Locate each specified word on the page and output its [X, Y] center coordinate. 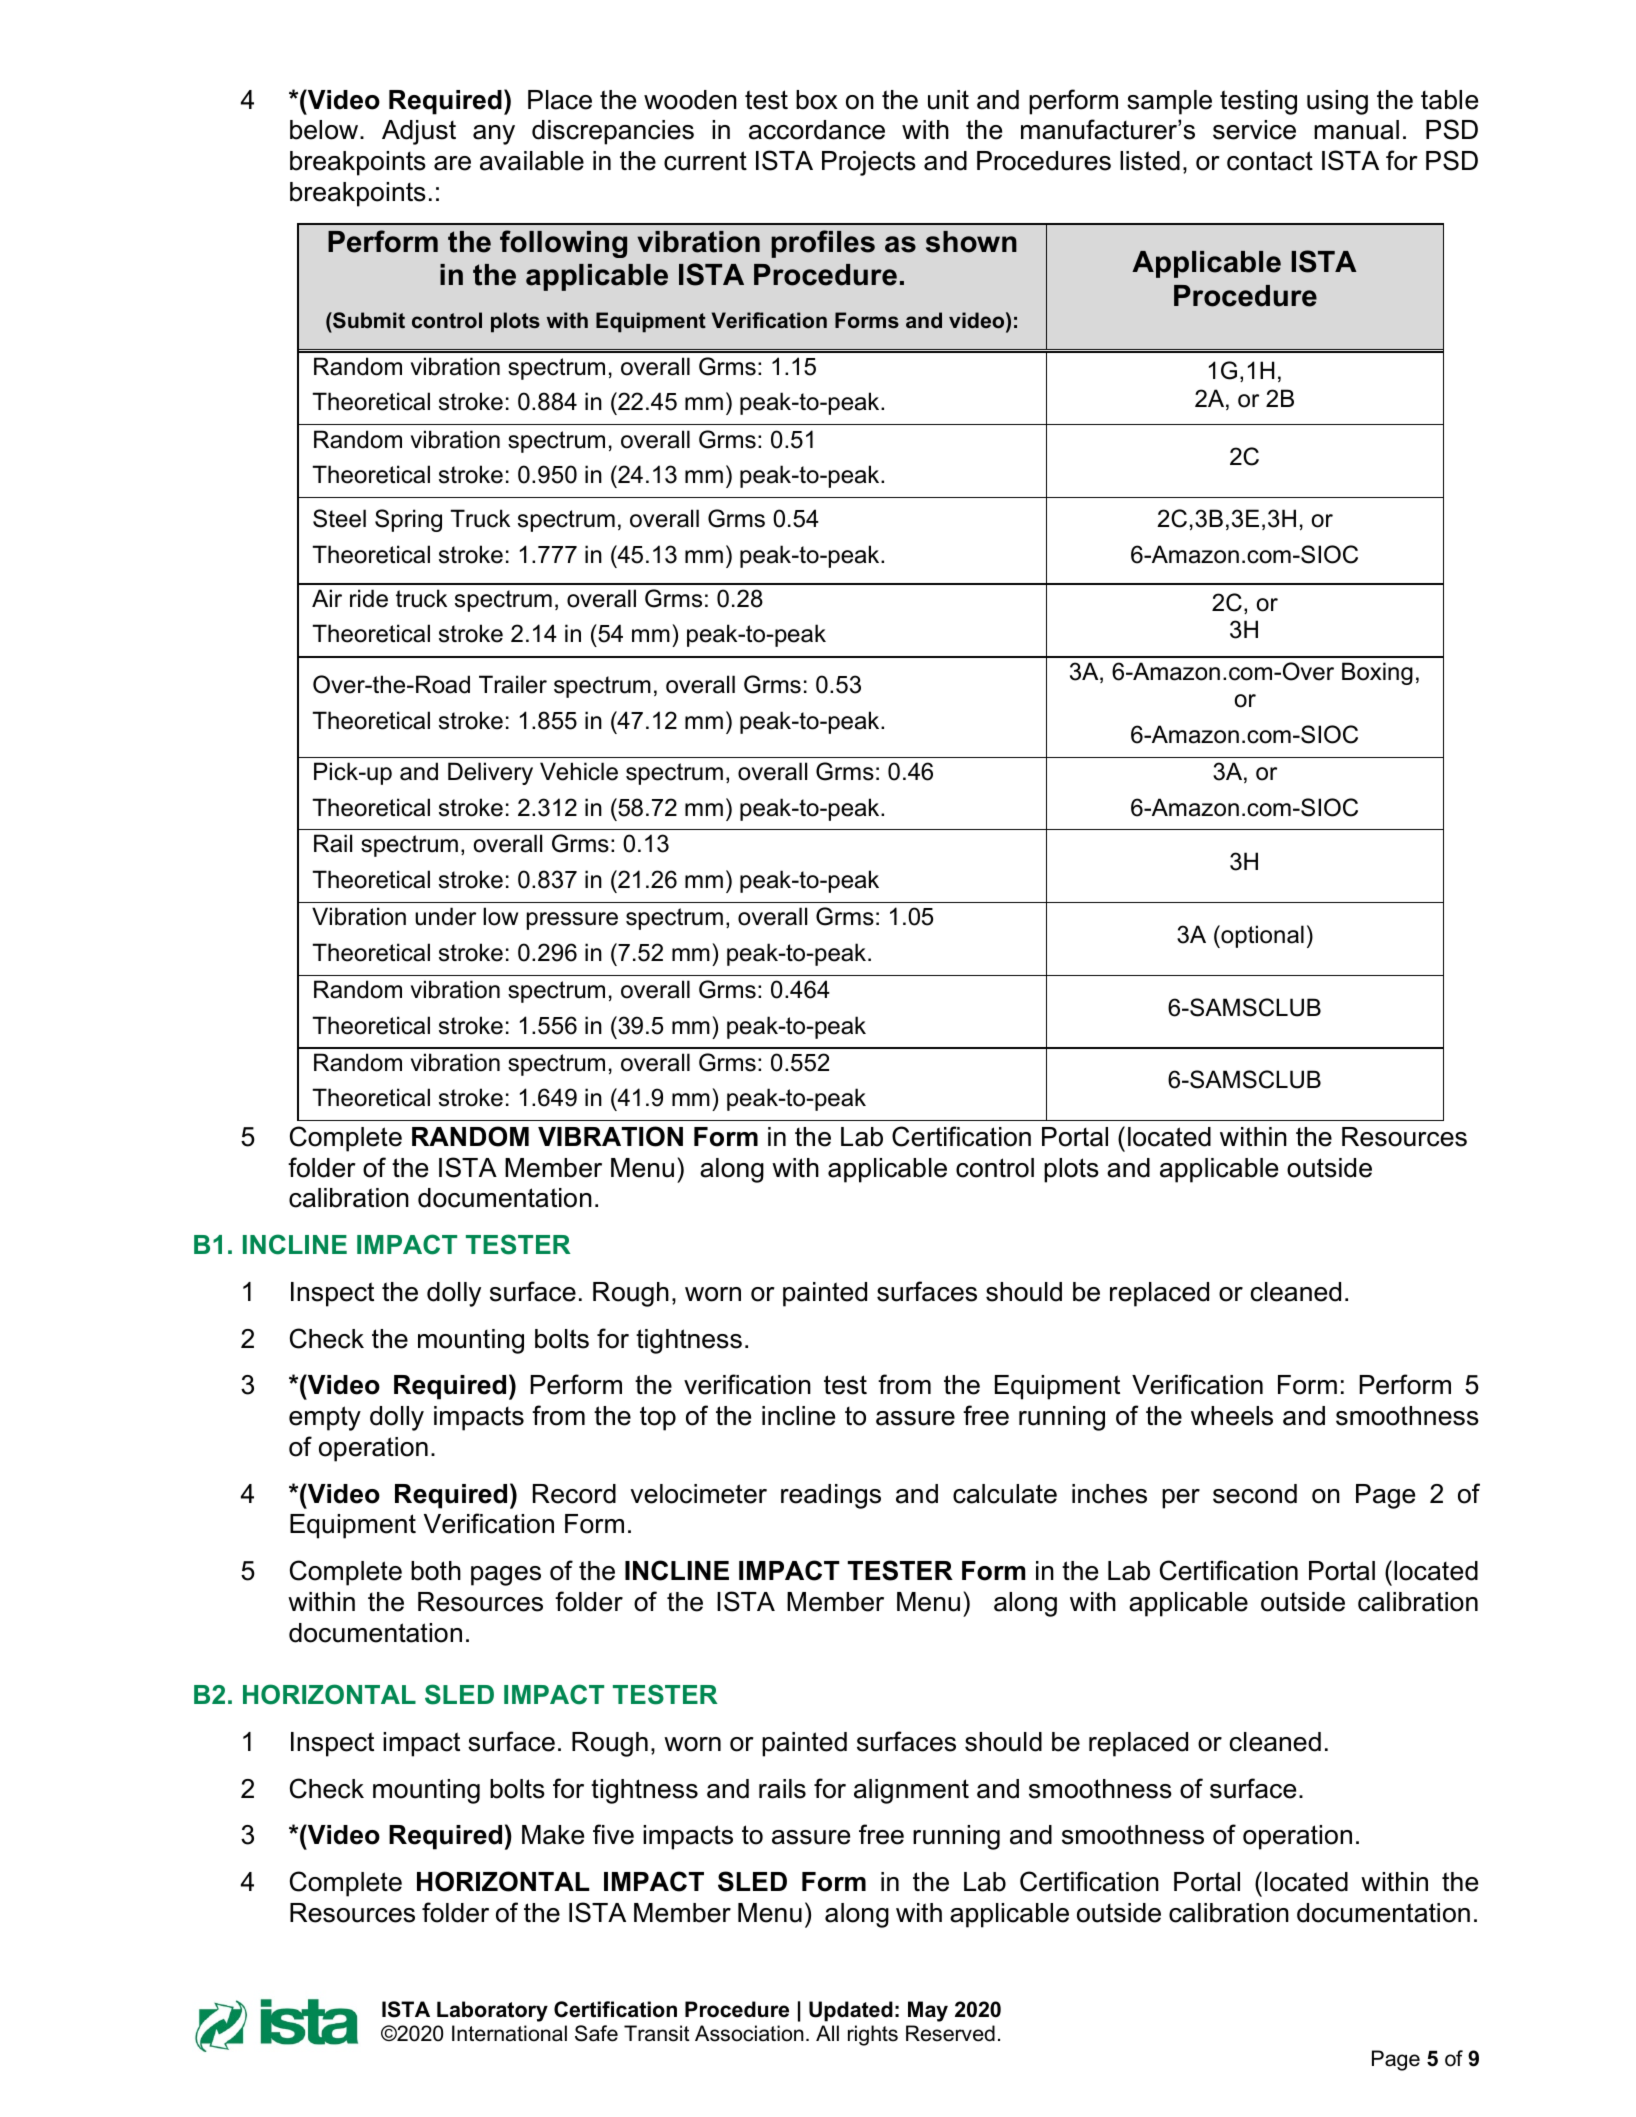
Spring [408, 520]
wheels [1232, 1416]
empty [325, 1418]
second [1255, 1494]
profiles [823, 244]
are [452, 163]
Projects [869, 163]
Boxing [1377, 673]
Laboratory [492, 2011]
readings [831, 1496]
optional [1261, 936]
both [436, 1571]
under [445, 916]
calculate [1005, 1494]
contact [1270, 161]
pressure [572, 921]
